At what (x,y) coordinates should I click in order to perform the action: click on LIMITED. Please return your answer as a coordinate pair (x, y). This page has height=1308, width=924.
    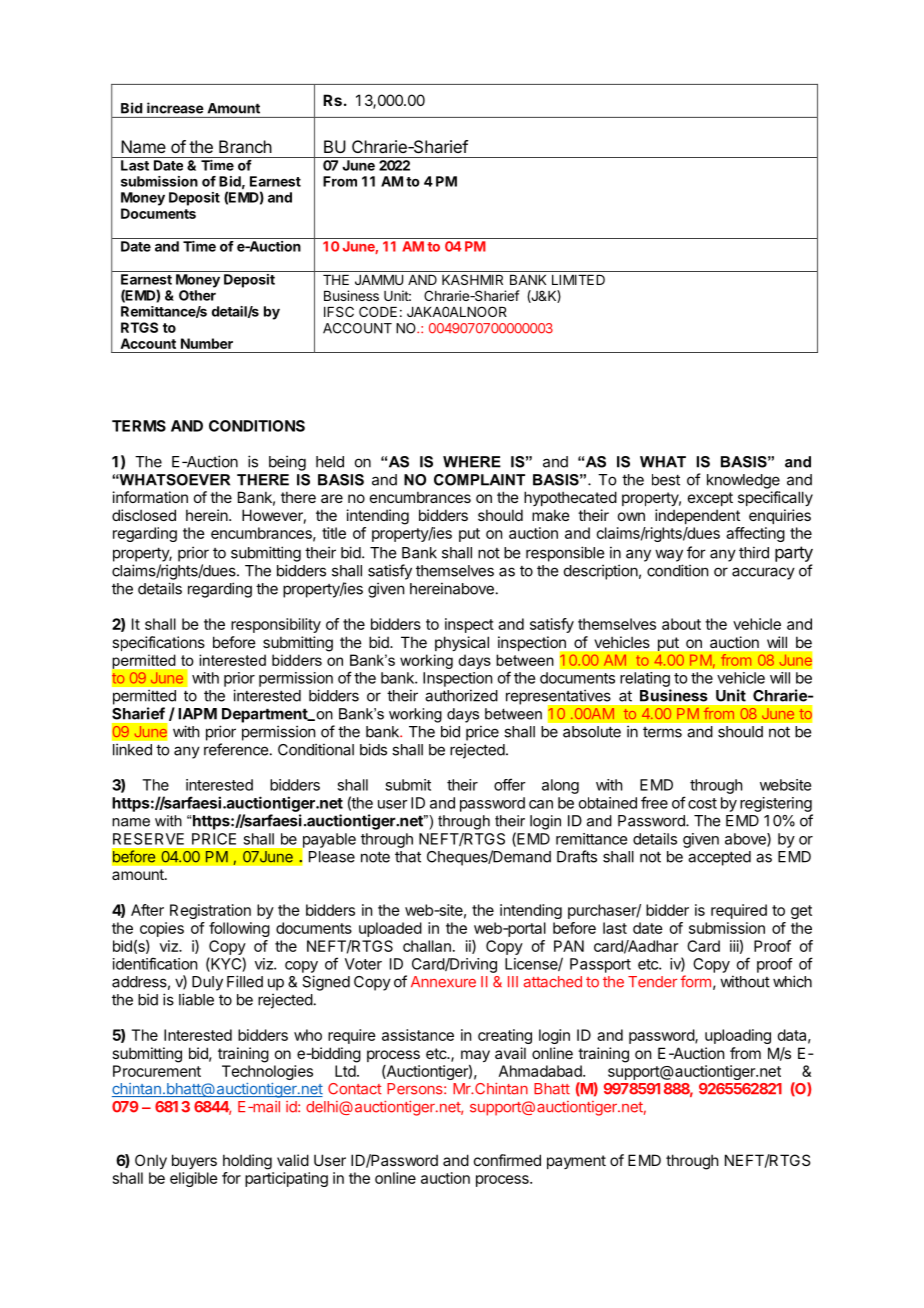
    Looking at the image, I should click on (578, 280).
